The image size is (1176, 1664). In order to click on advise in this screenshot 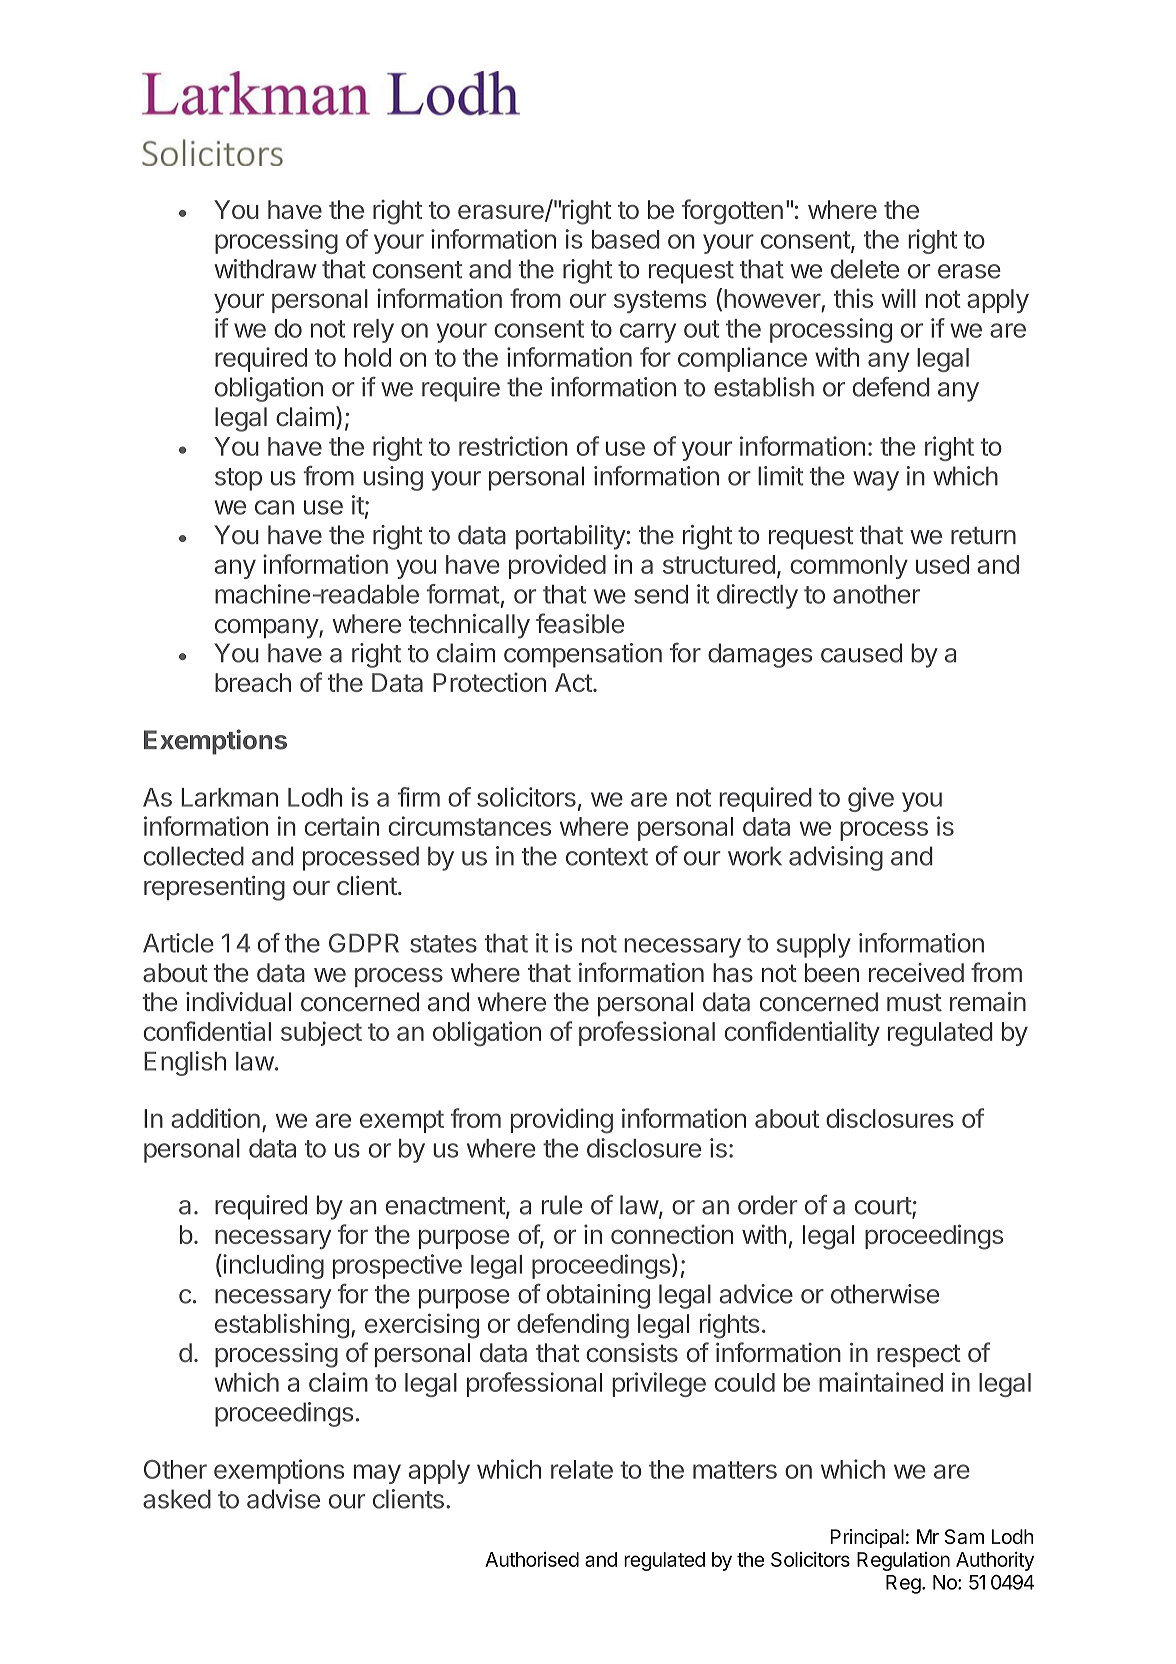, I will do `click(283, 1499)`.
